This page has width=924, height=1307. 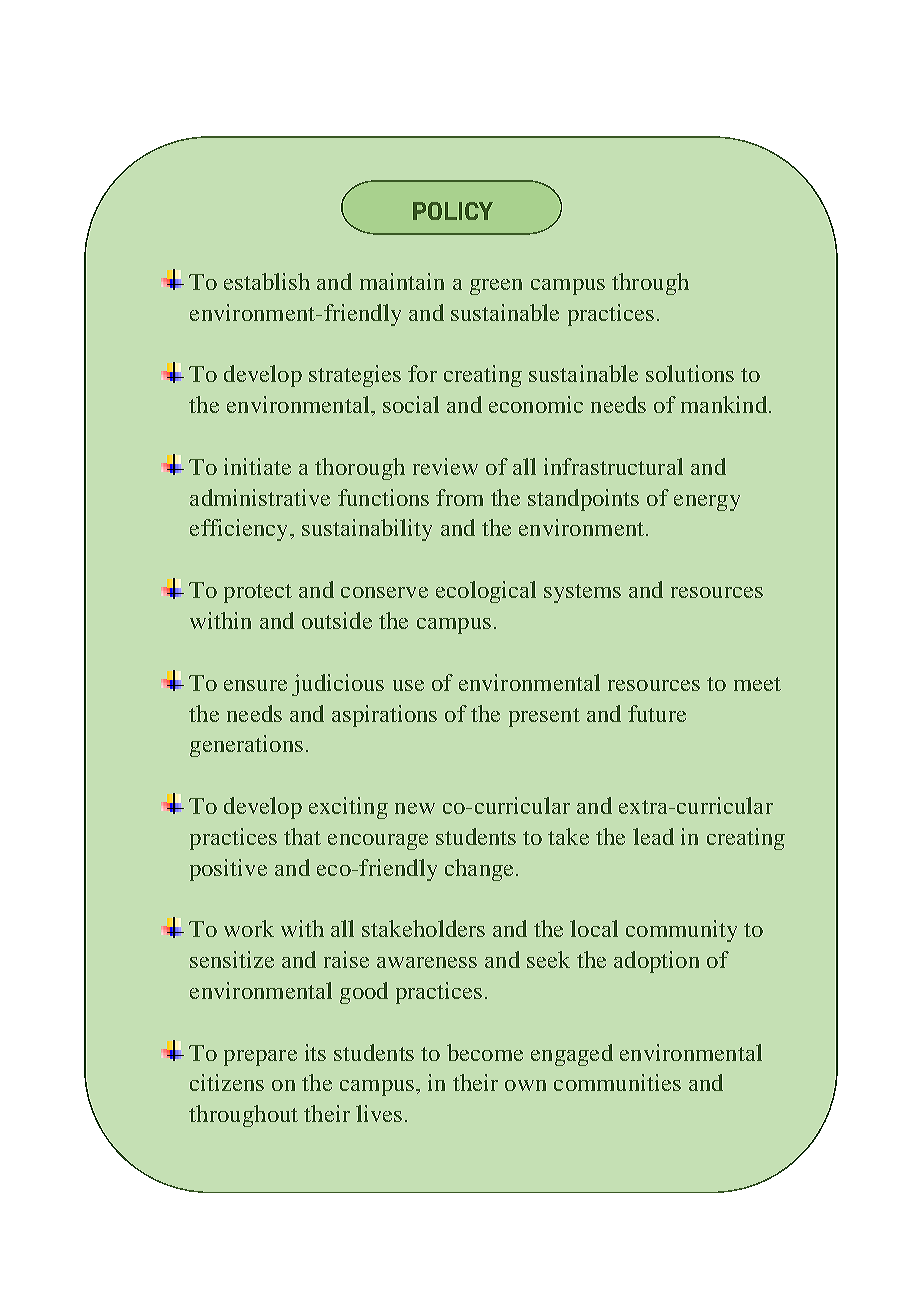 I want to click on solutions, so click(x=690, y=373).
